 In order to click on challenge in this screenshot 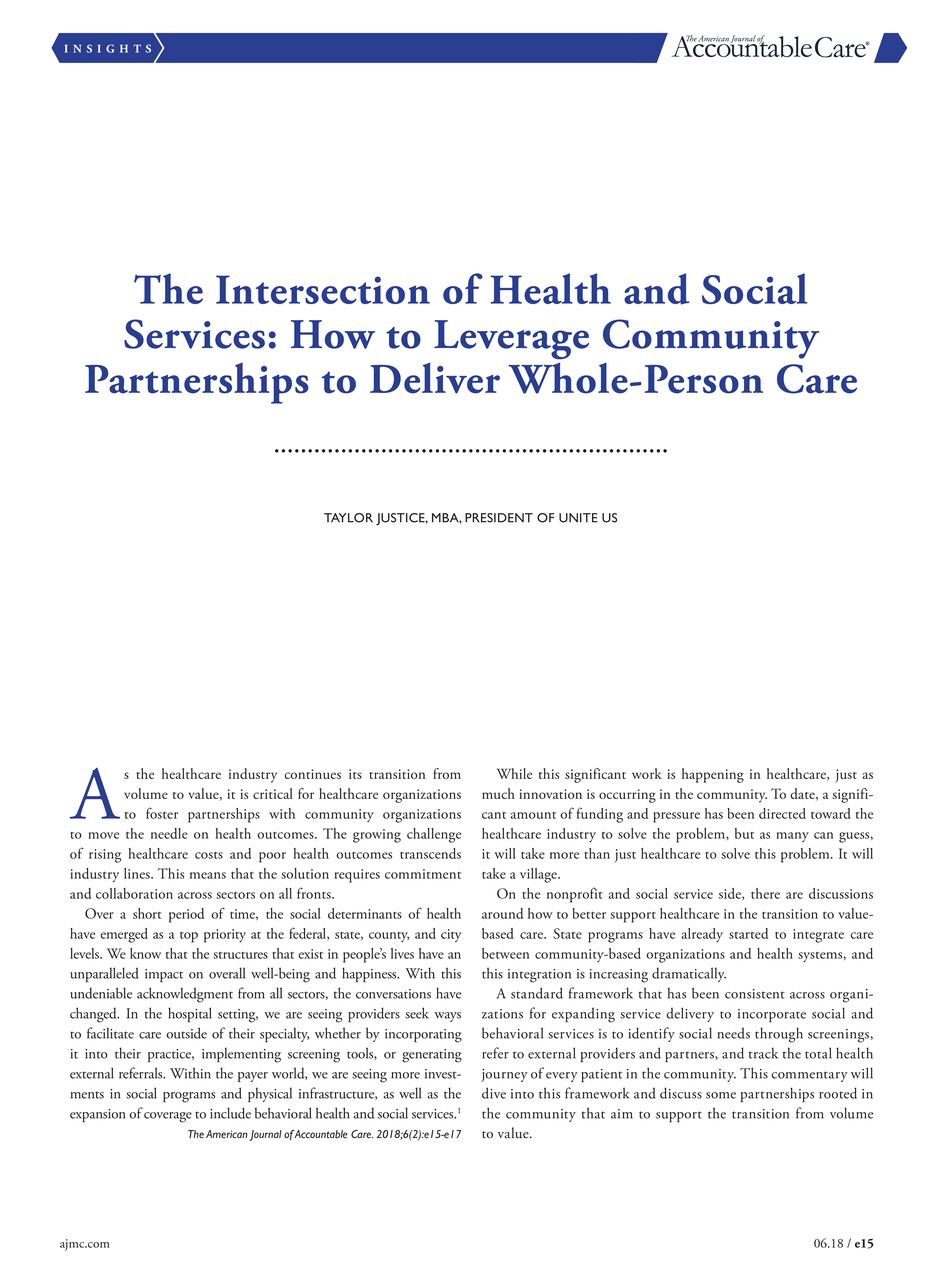, I will do `click(434, 835)`.
